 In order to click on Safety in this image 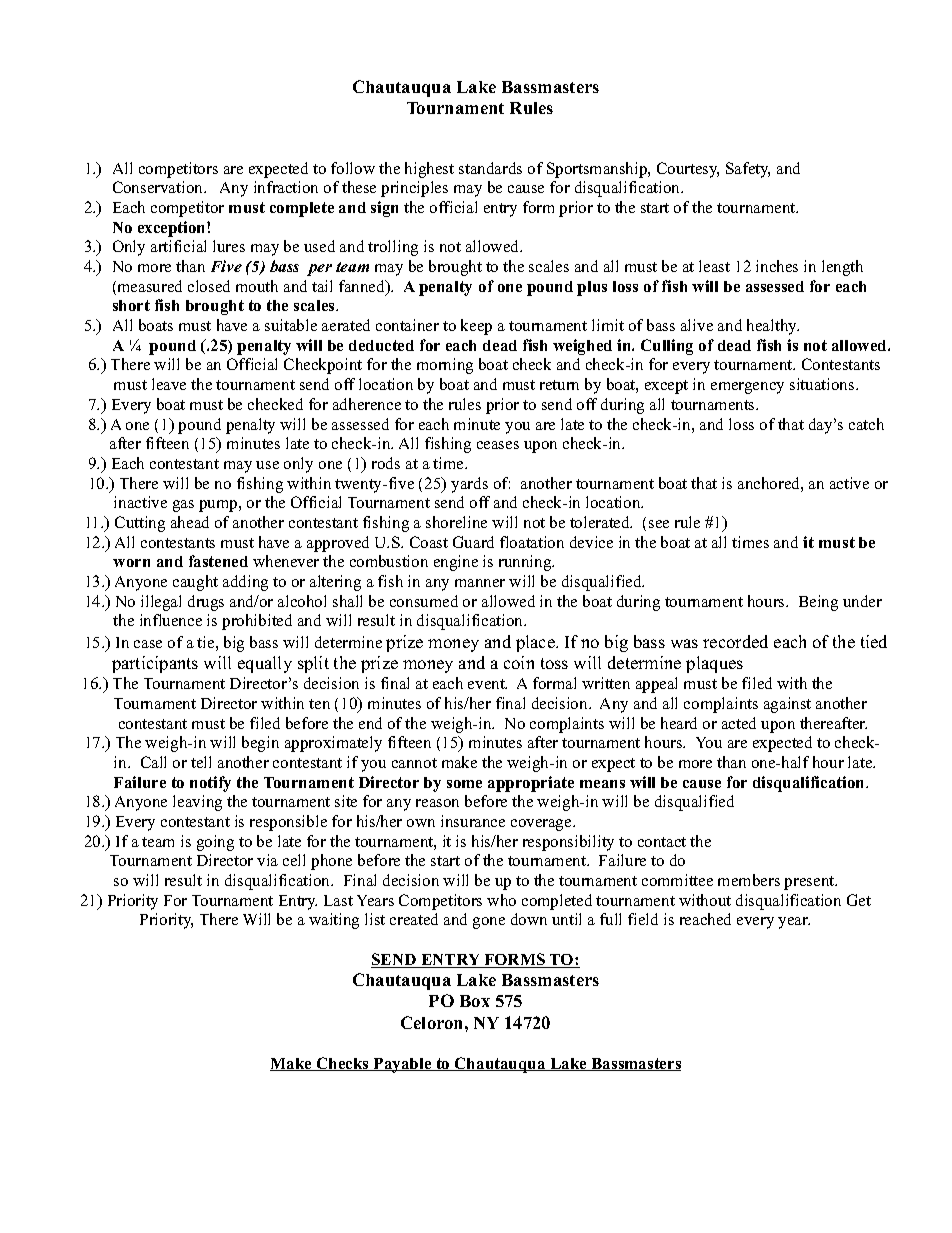, I will do `click(748, 170)`.
